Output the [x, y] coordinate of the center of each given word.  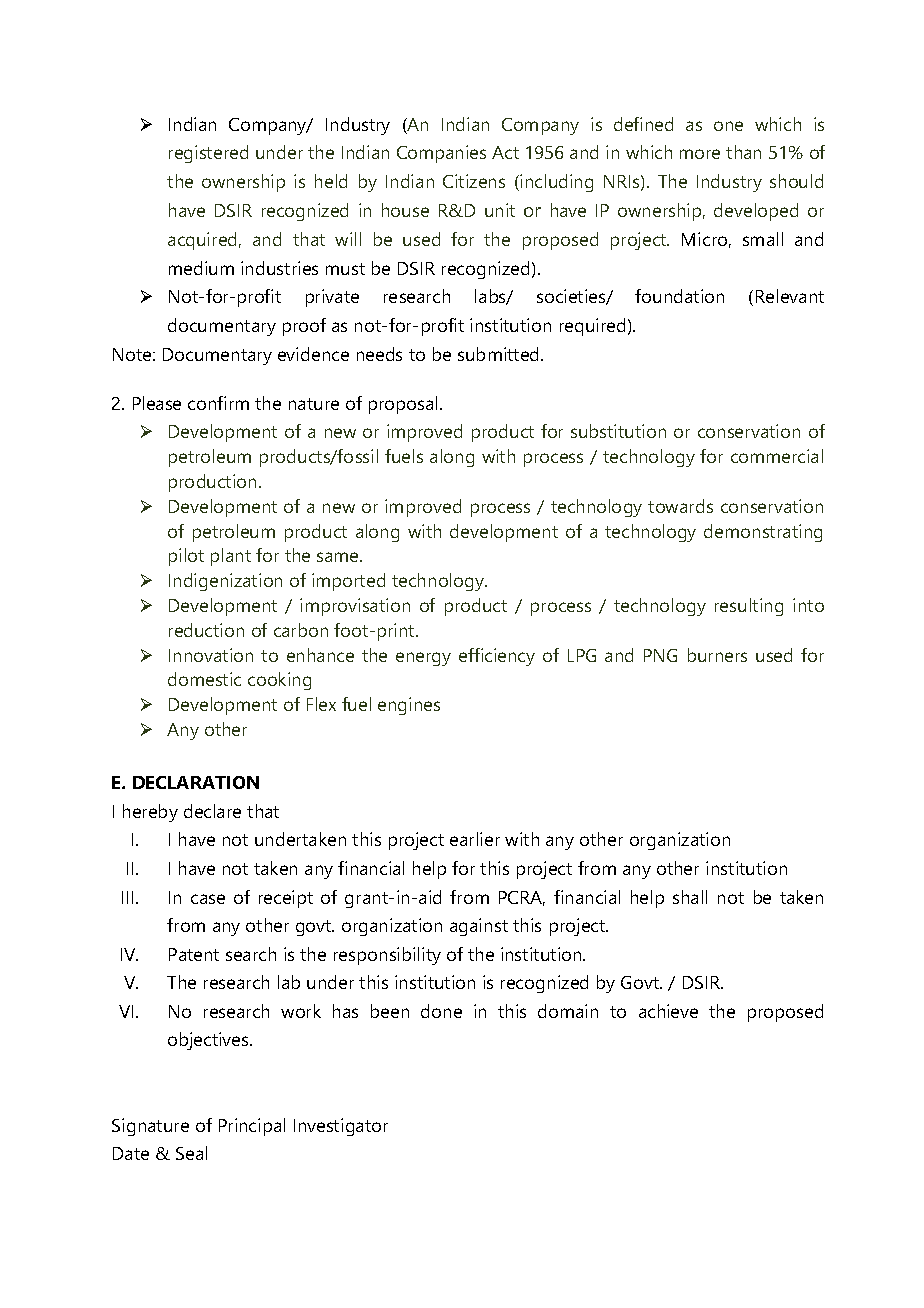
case [208, 899]
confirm [218, 403]
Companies [441, 154]
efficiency [497, 657]
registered [208, 154]
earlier [475, 839]
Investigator [341, 1127]
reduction [206, 630]
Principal [252, 1127]
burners [717, 655]
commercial [777, 456]
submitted [500, 354]
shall [690, 897]
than [743, 152]
